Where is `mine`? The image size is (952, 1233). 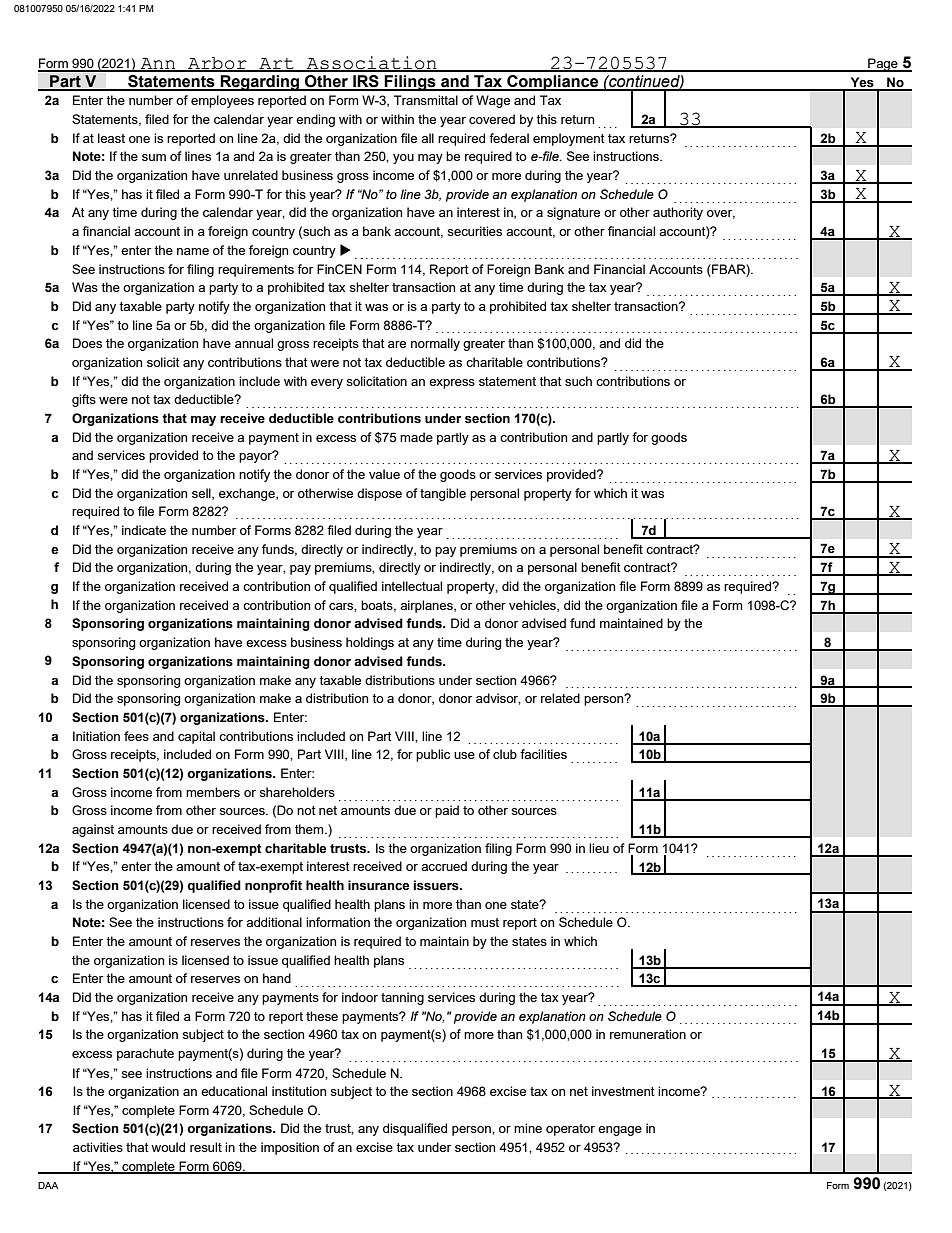 mine is located at coordinates (528, 1128).
